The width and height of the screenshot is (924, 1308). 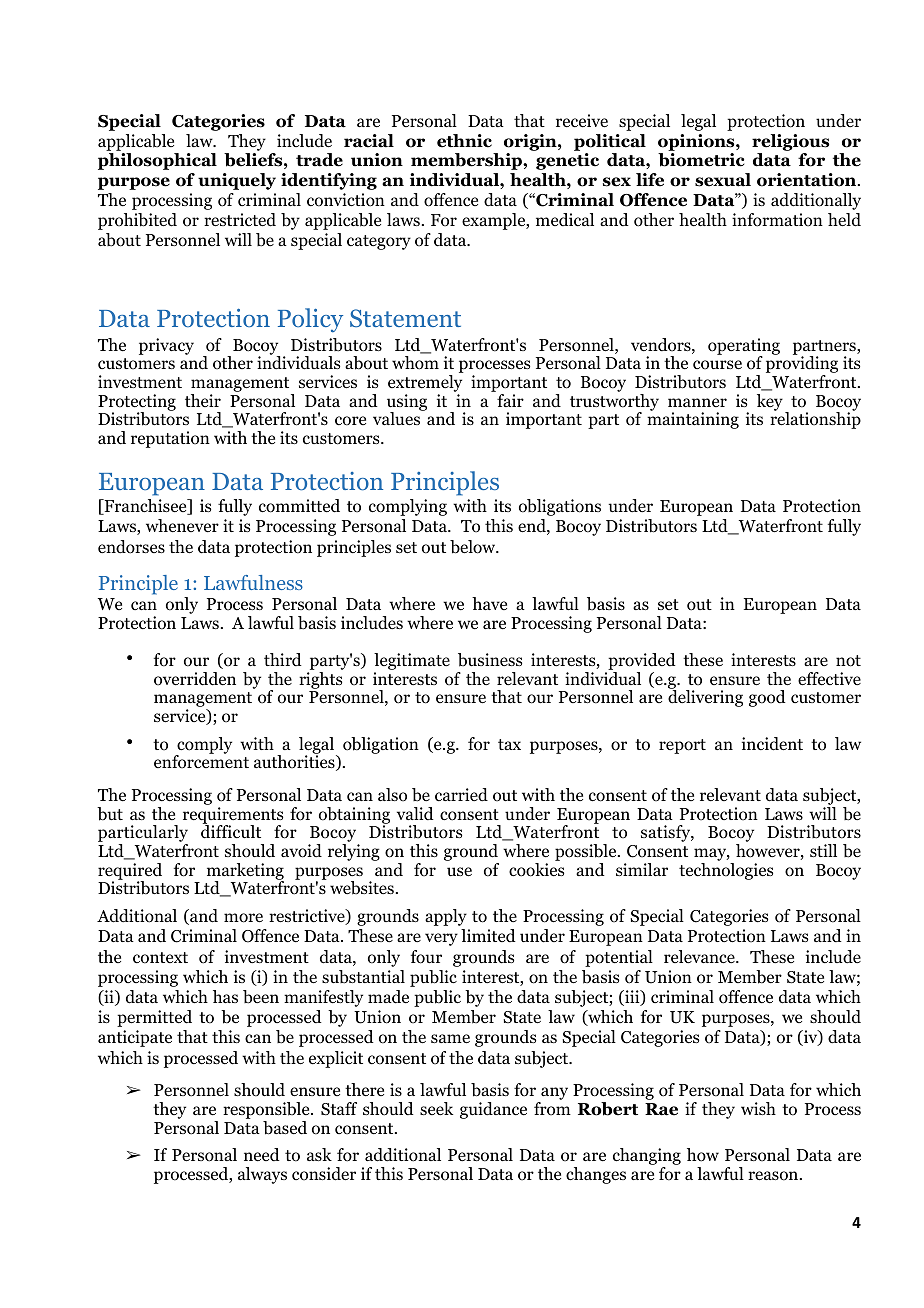 What do you see at coordinates (767, 698) in the screenshot?
I see `good` at bounding box center [767, 698].
